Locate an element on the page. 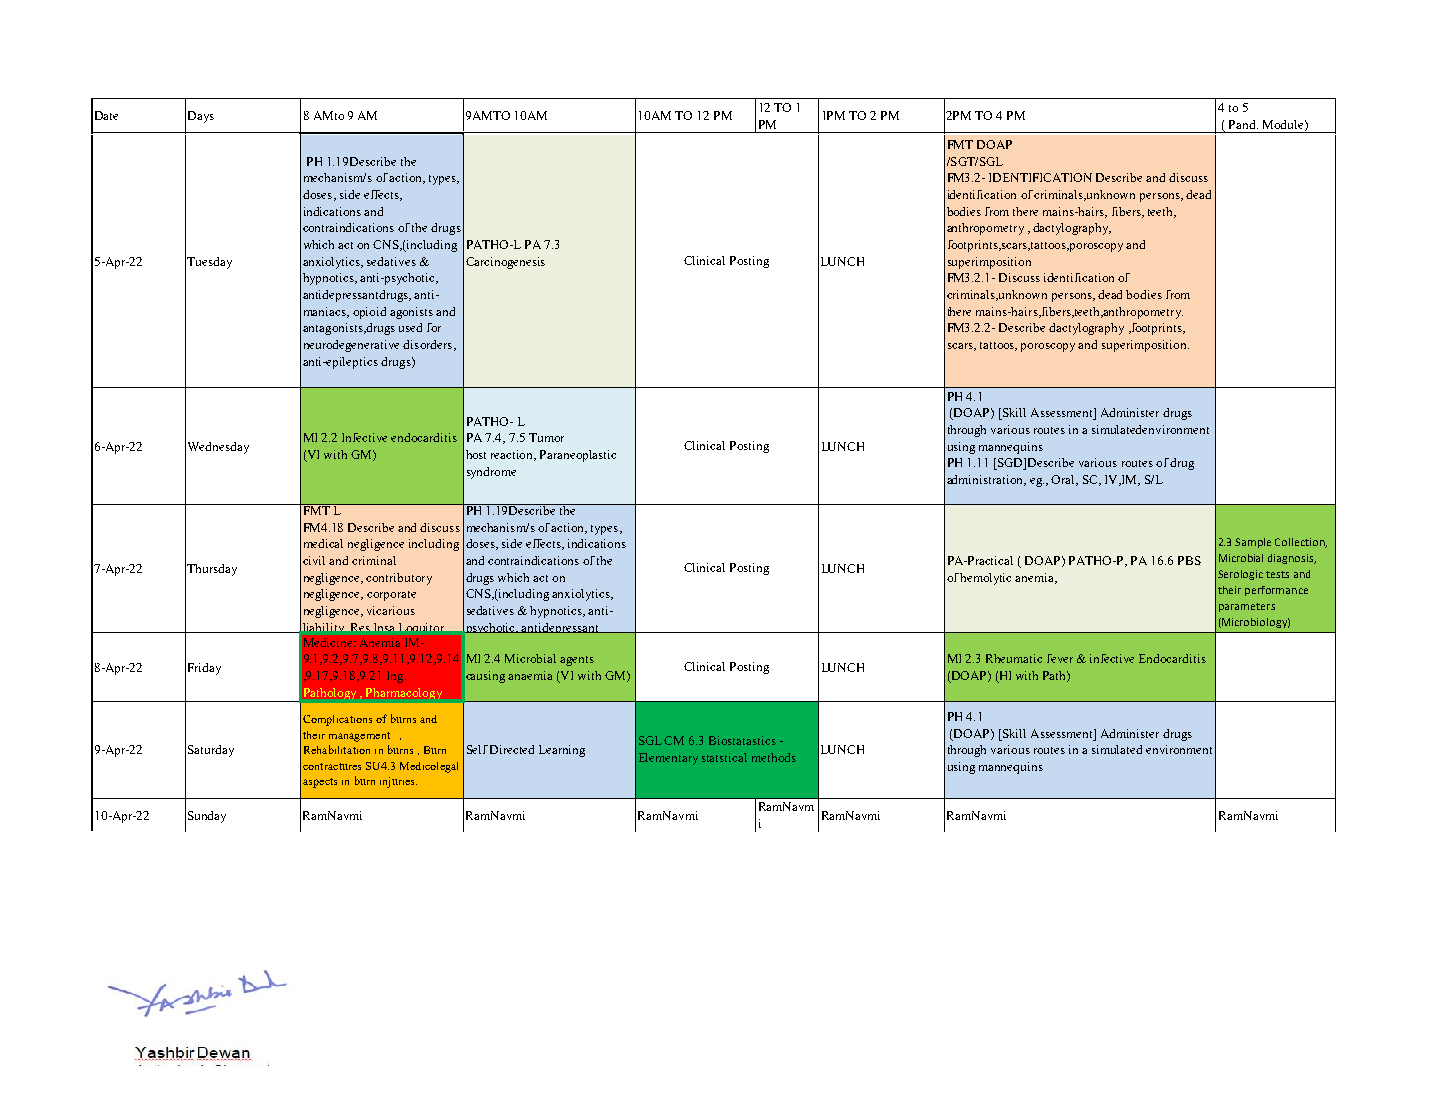  Tuesday is located at coordinates (209, 263).
